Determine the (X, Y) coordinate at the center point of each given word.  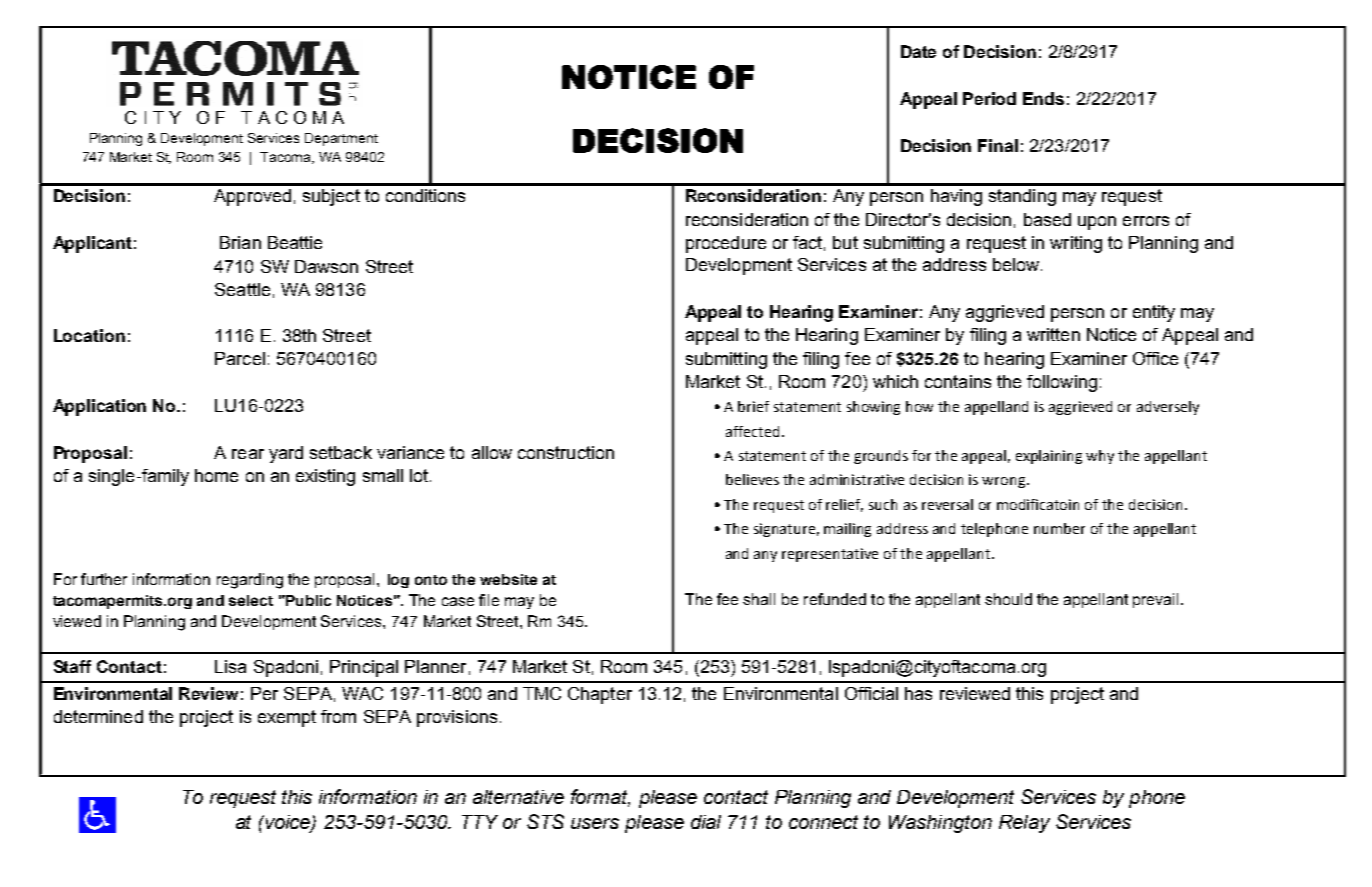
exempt (287, 718)
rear (248, 454)
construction (566, 452)
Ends (1043, 98)
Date (918, 51)
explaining (1049, 457)
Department (341, 139)
